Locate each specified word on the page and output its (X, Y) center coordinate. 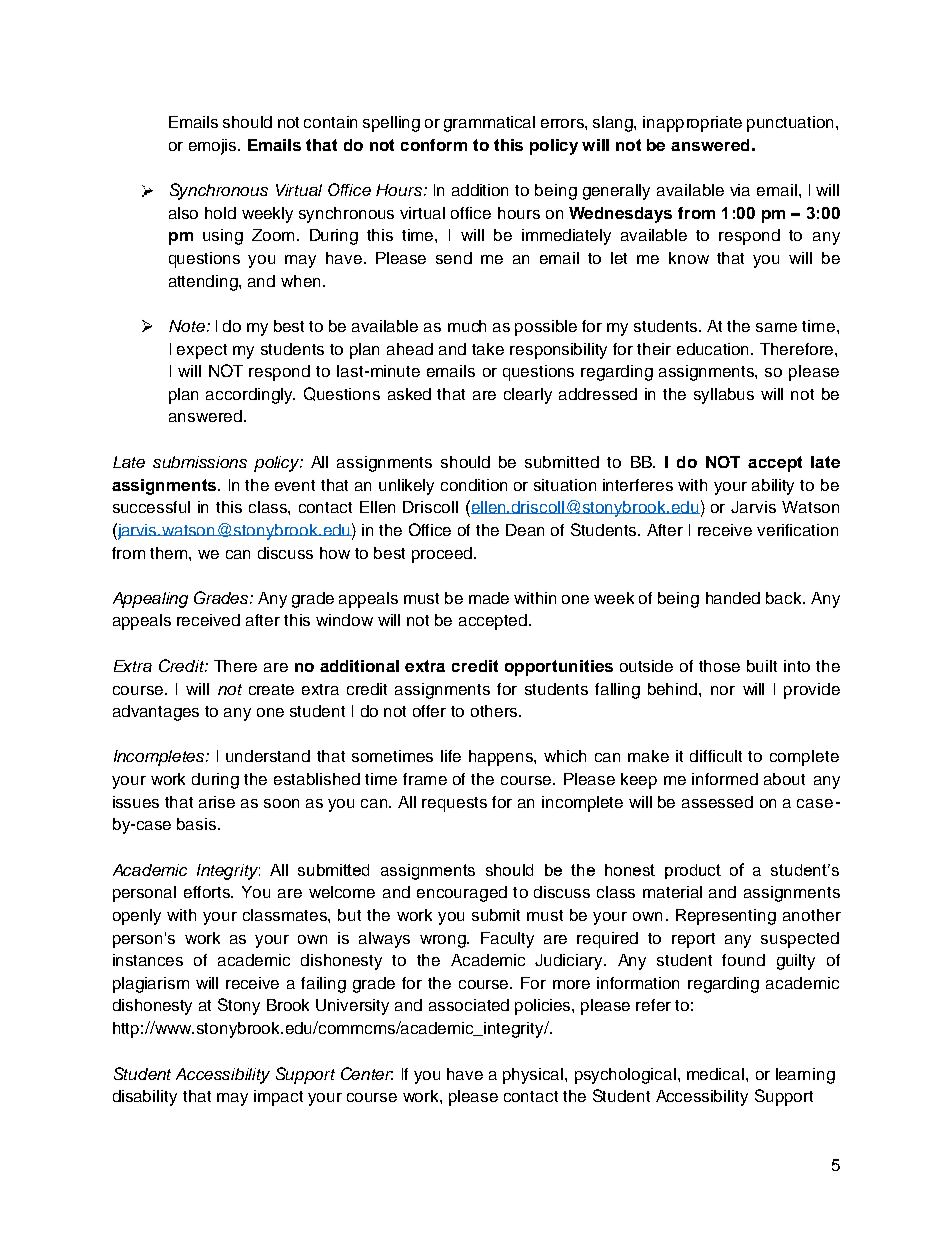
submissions (200, 462)
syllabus (724, 396)
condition (474, 485)
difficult (716, 756)
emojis (214, 147)
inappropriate (692, 124)
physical (534, 1076)
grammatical (489, 124)
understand (268, 756)
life (451, 756)
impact (278, 1098)
